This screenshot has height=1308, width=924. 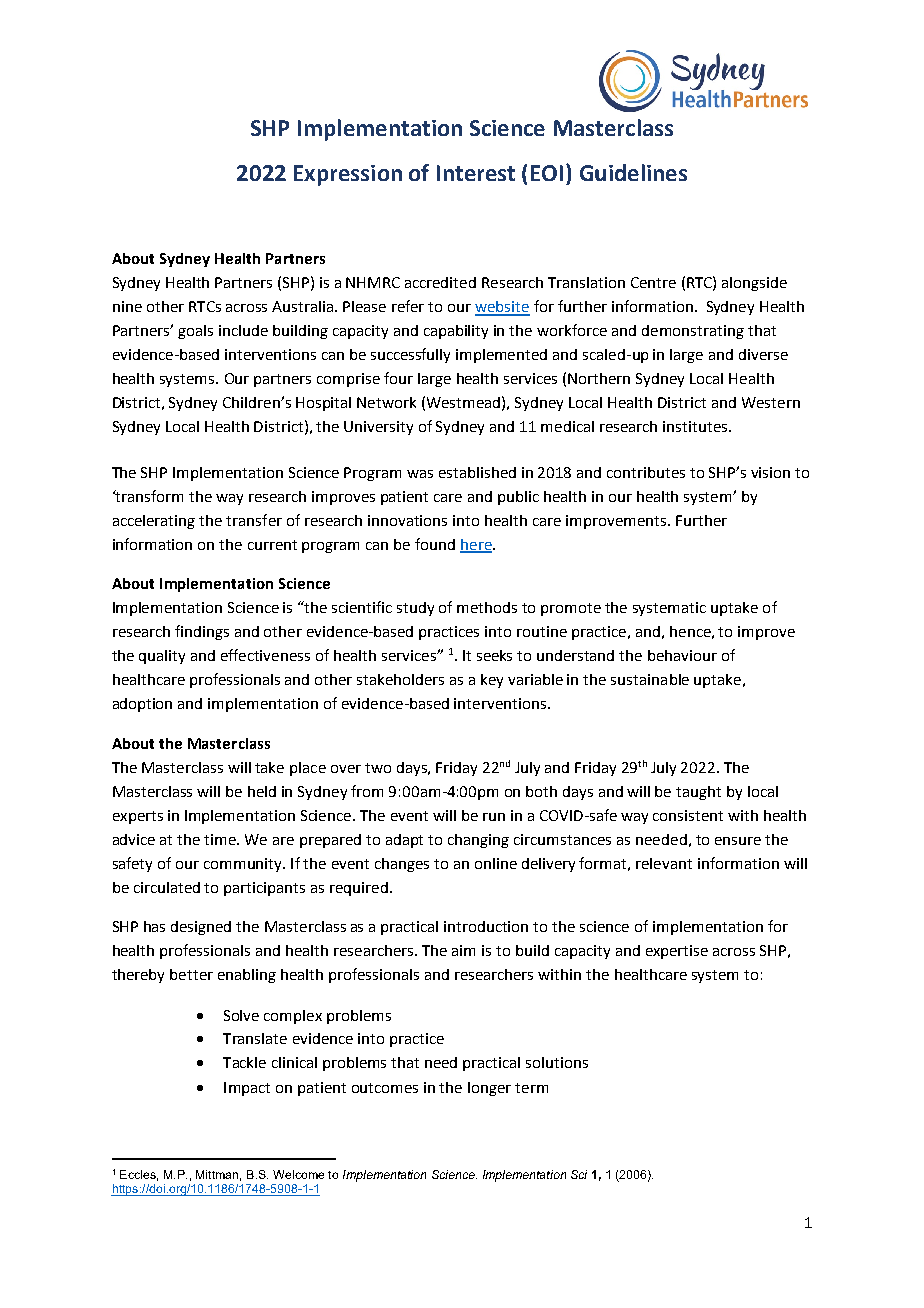 I want to click on longer, so click(x=489, y=1089).
